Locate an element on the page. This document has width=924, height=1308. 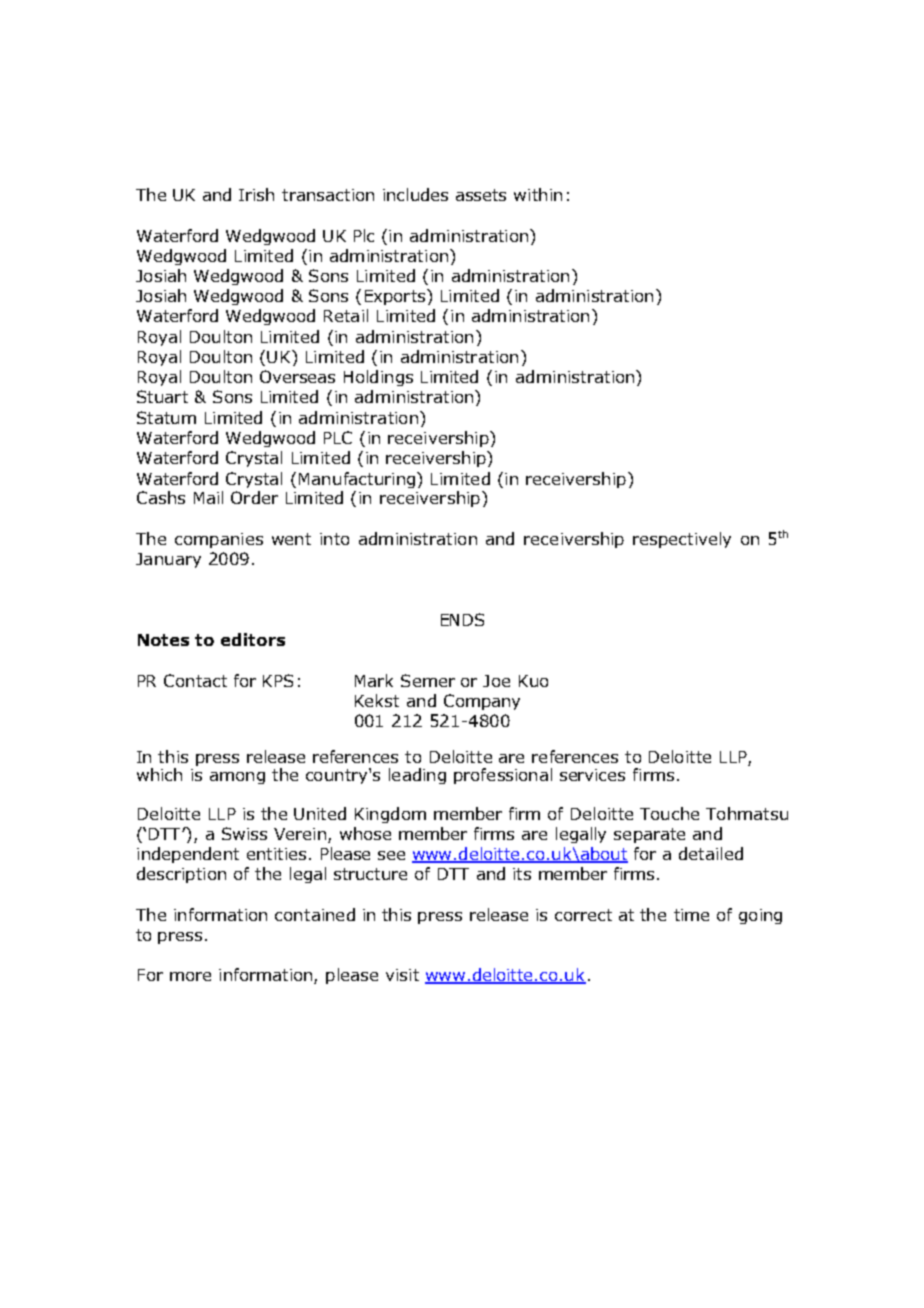
assets is located at coordinates (481, 195).
